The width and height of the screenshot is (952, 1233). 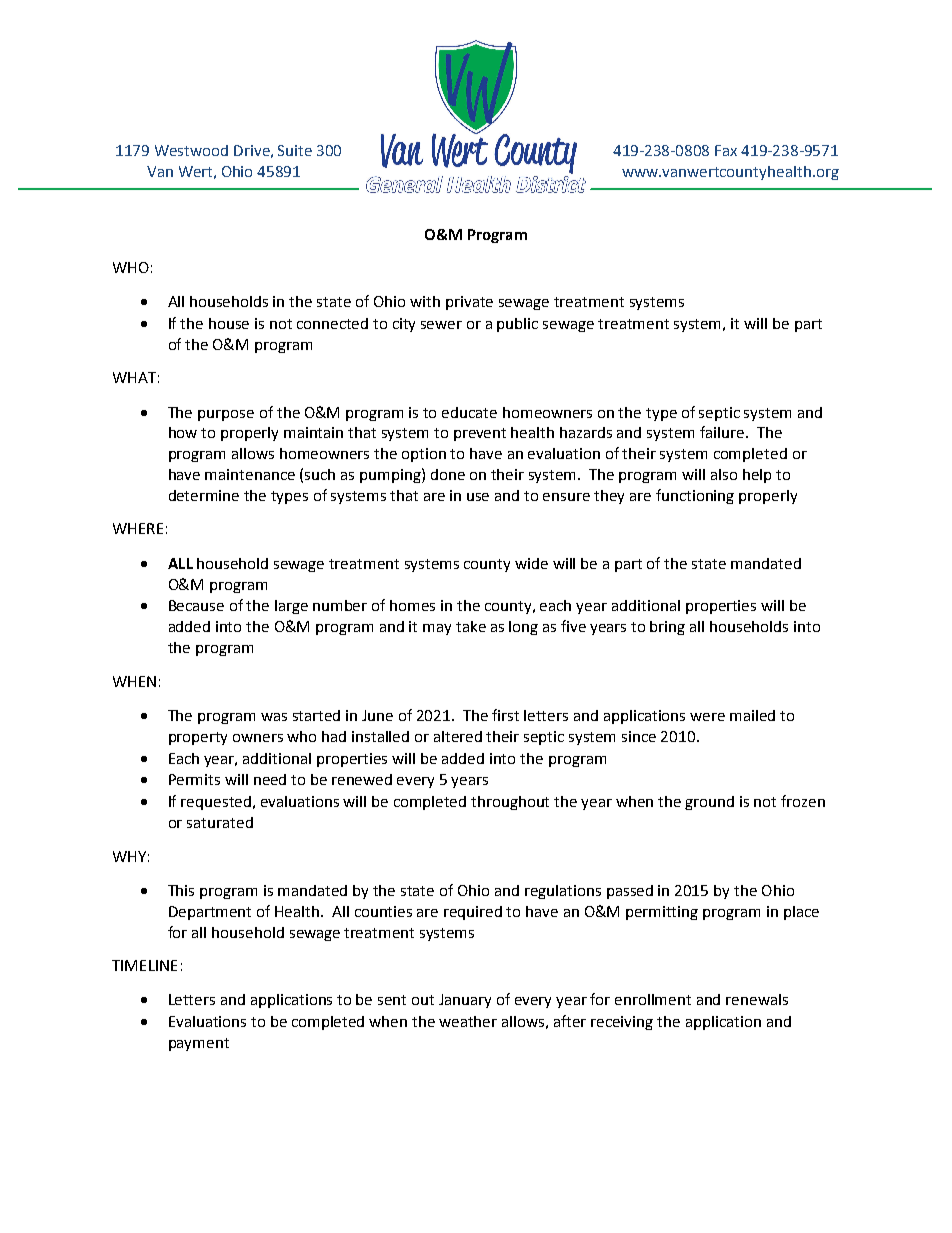 What do you see at coordinates (216, 803) in the screenshot?
I see `requested` at bounding box center [216, 803].
